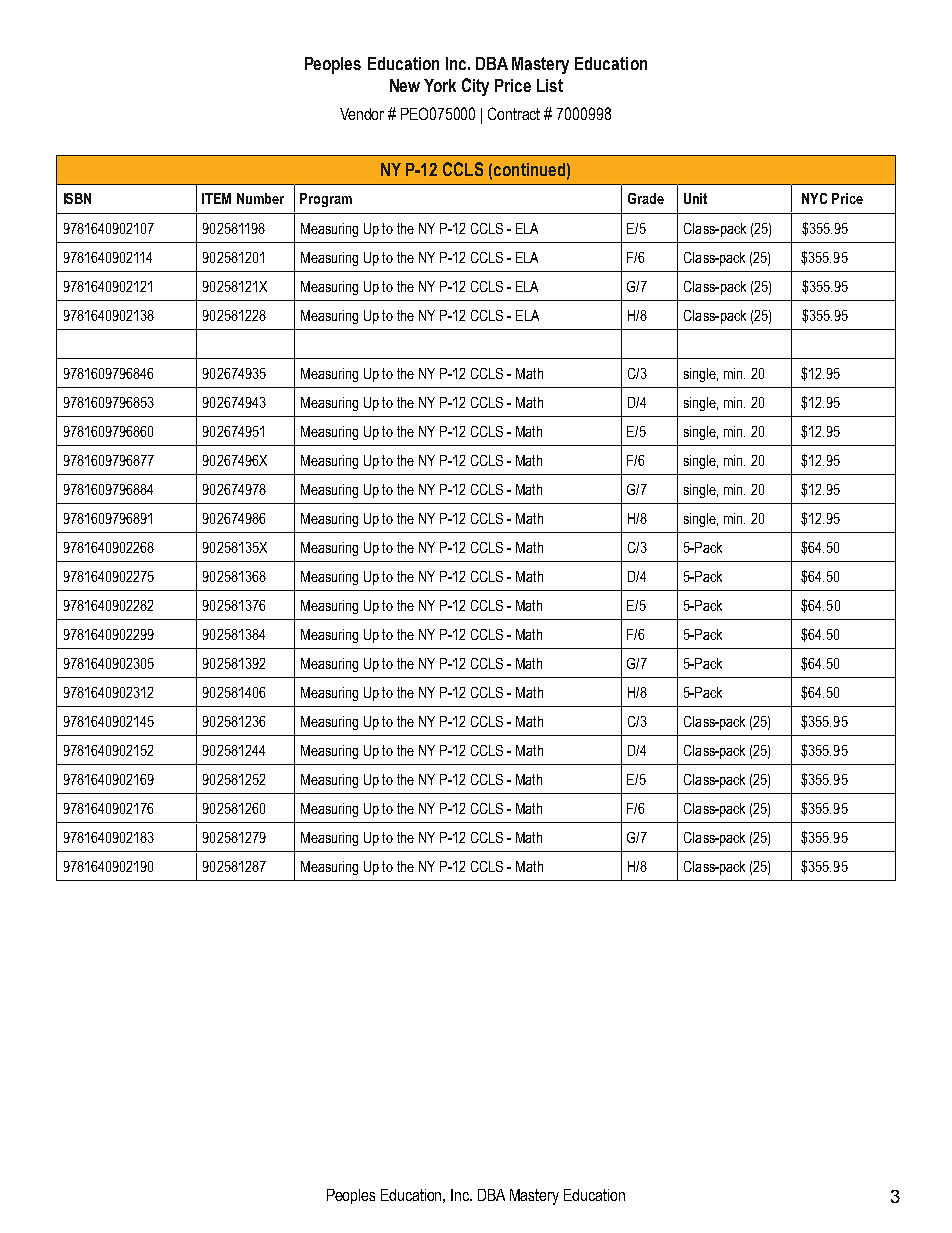 The height and width of the screenshot is (1233, 952). What do you see at coordinates (550, 85) in the screenshot?
I see `List` at bounding box center [550, 85].
